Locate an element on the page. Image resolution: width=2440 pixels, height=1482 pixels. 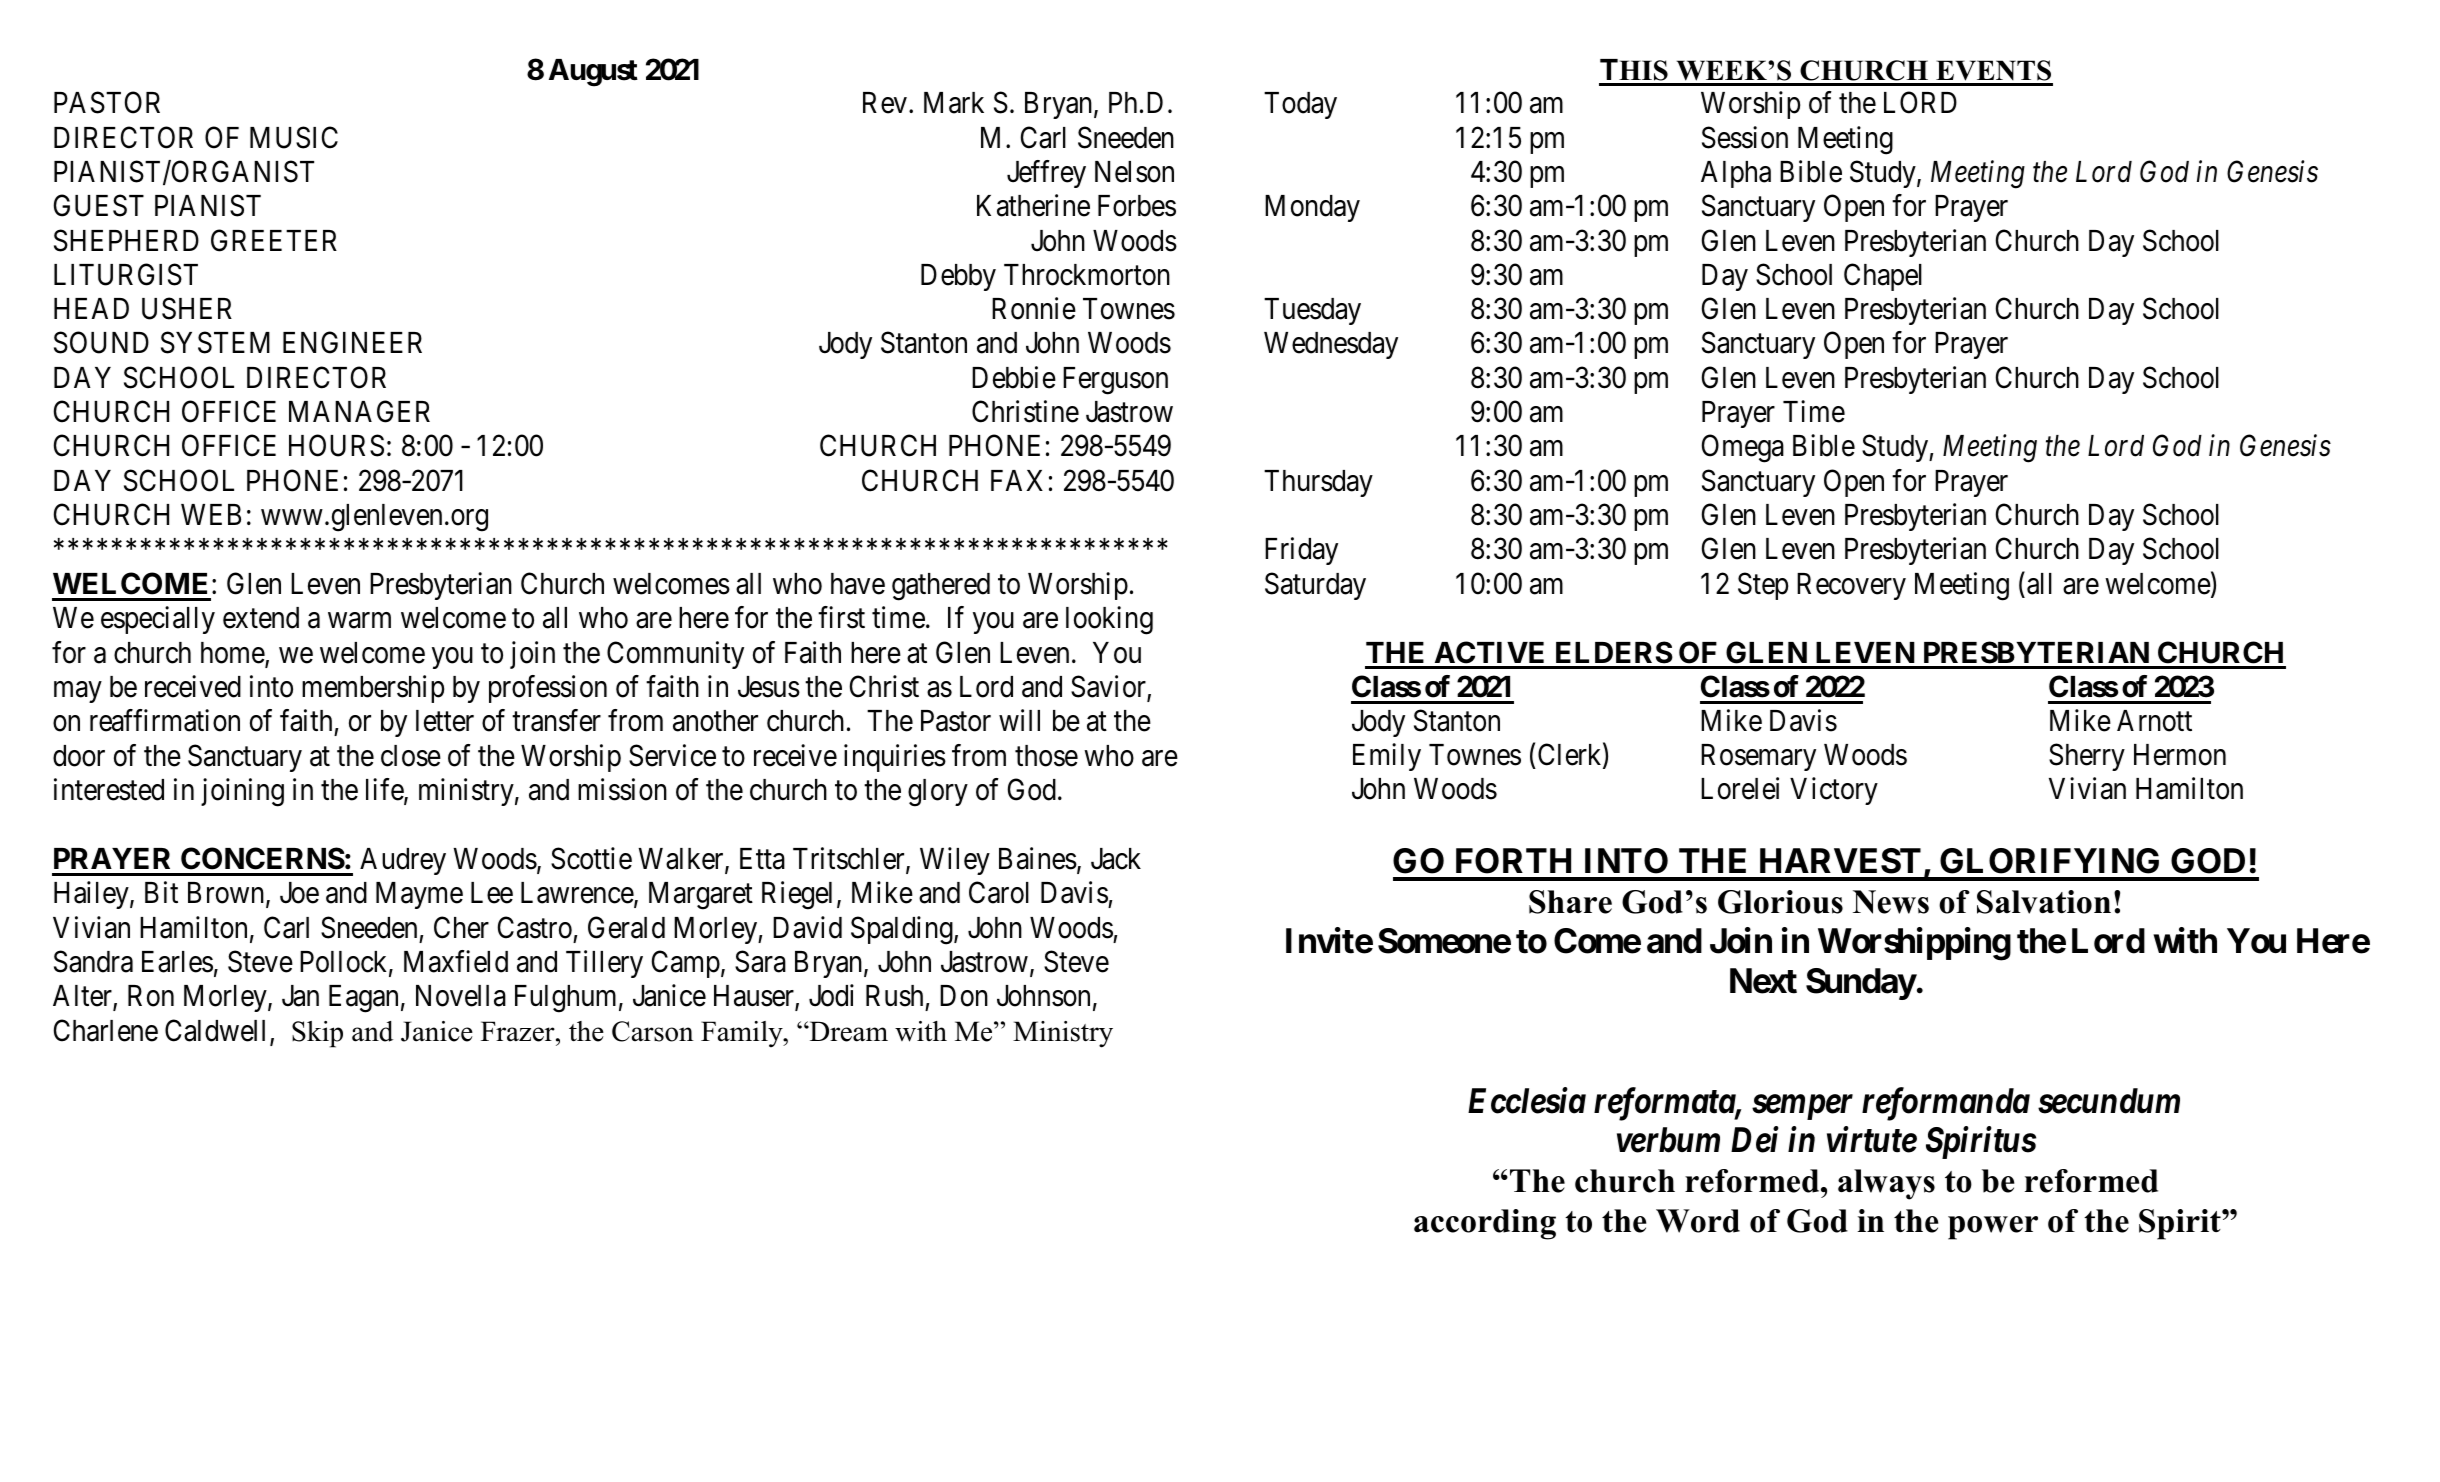
Victory is located at coordinates (1834, 791).
